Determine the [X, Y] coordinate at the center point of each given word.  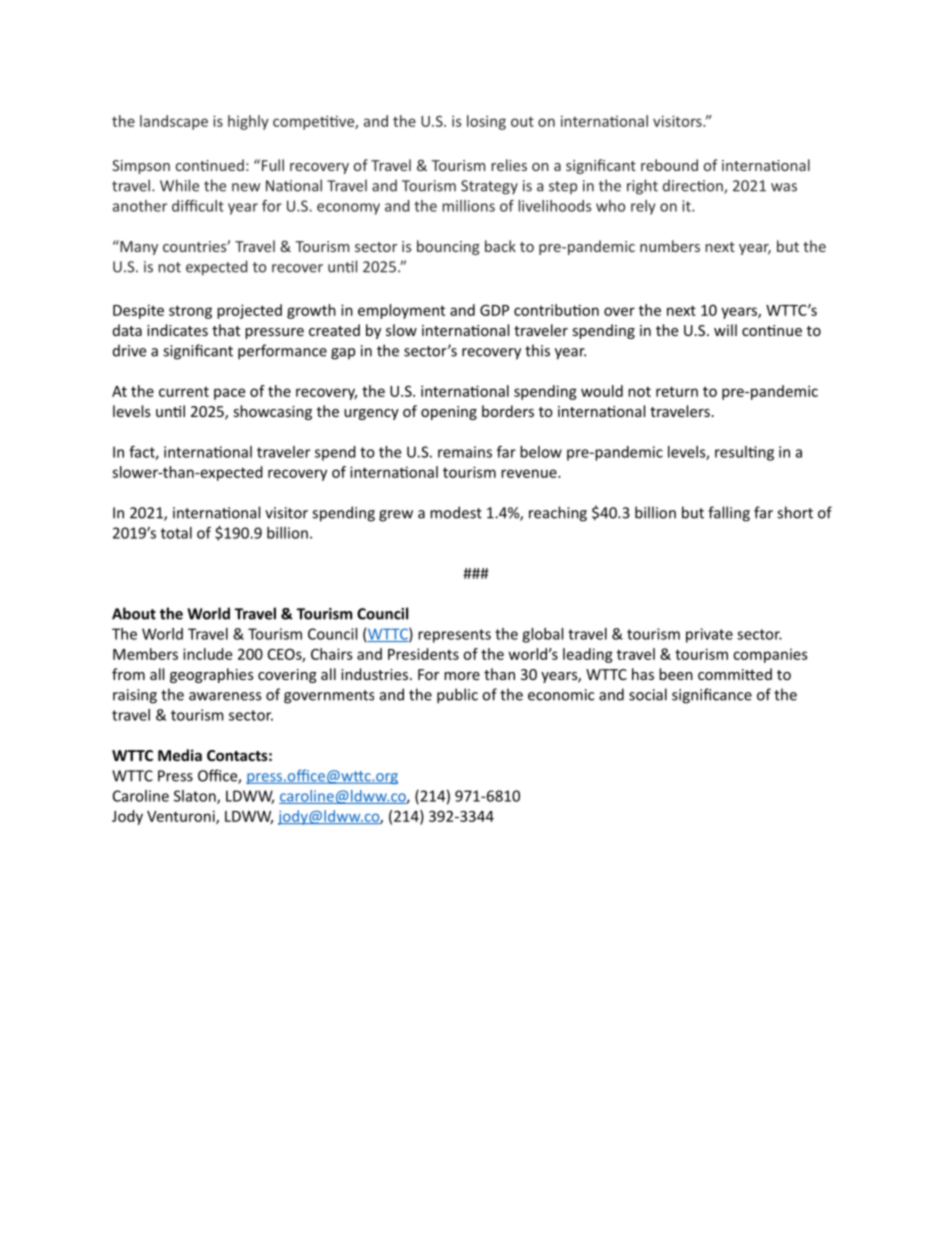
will [725, 330]
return [677, 391]
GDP [494, 310]
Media [180, 755]
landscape [174, 122]
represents [454, 636]
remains [465, 452]
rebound [669, 165]
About [134, 613]
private [709, 635]
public [457, 696]
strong [190, 312]
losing [486, 122]
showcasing [273, 412]
